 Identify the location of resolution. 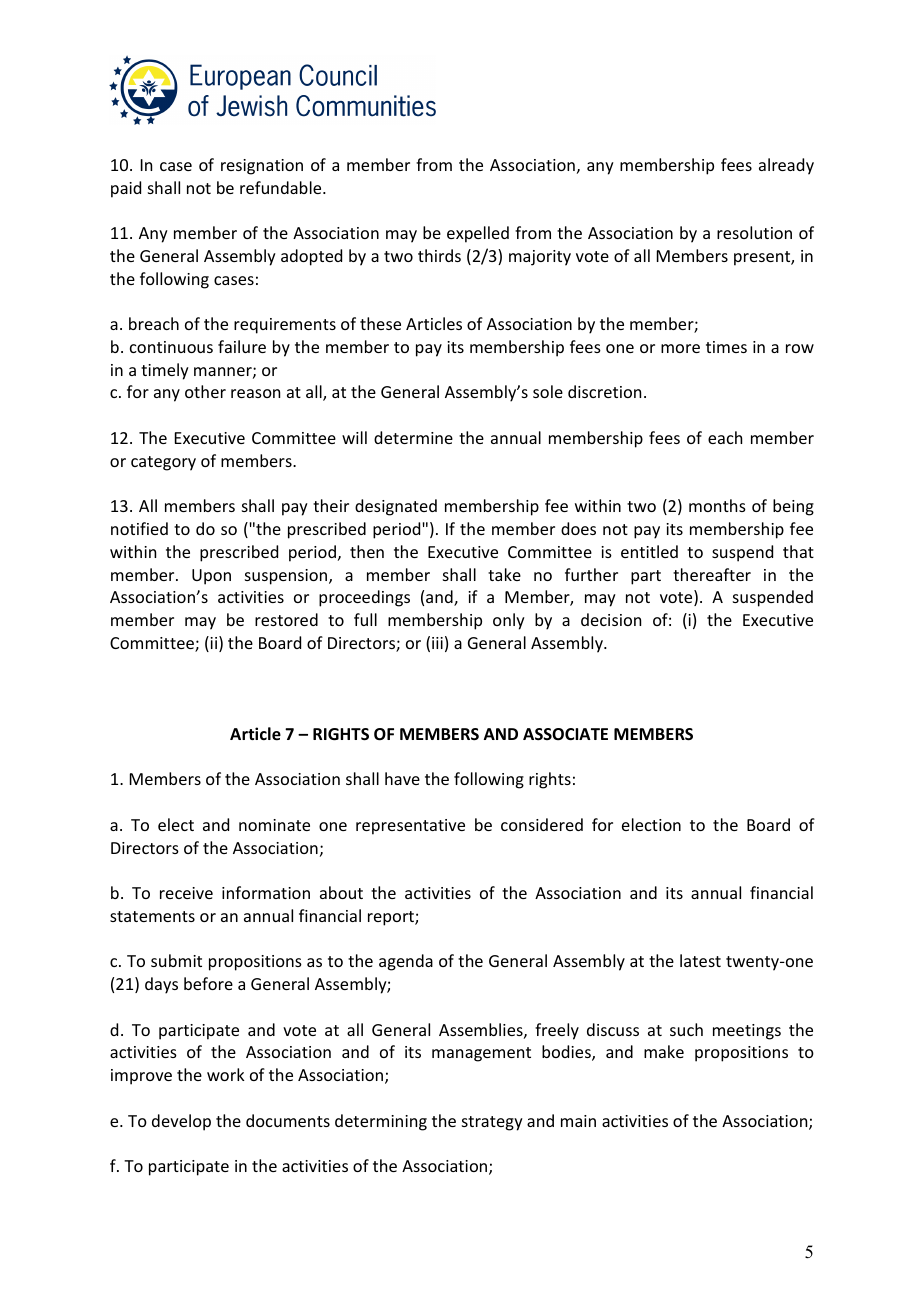
(754, 232).
